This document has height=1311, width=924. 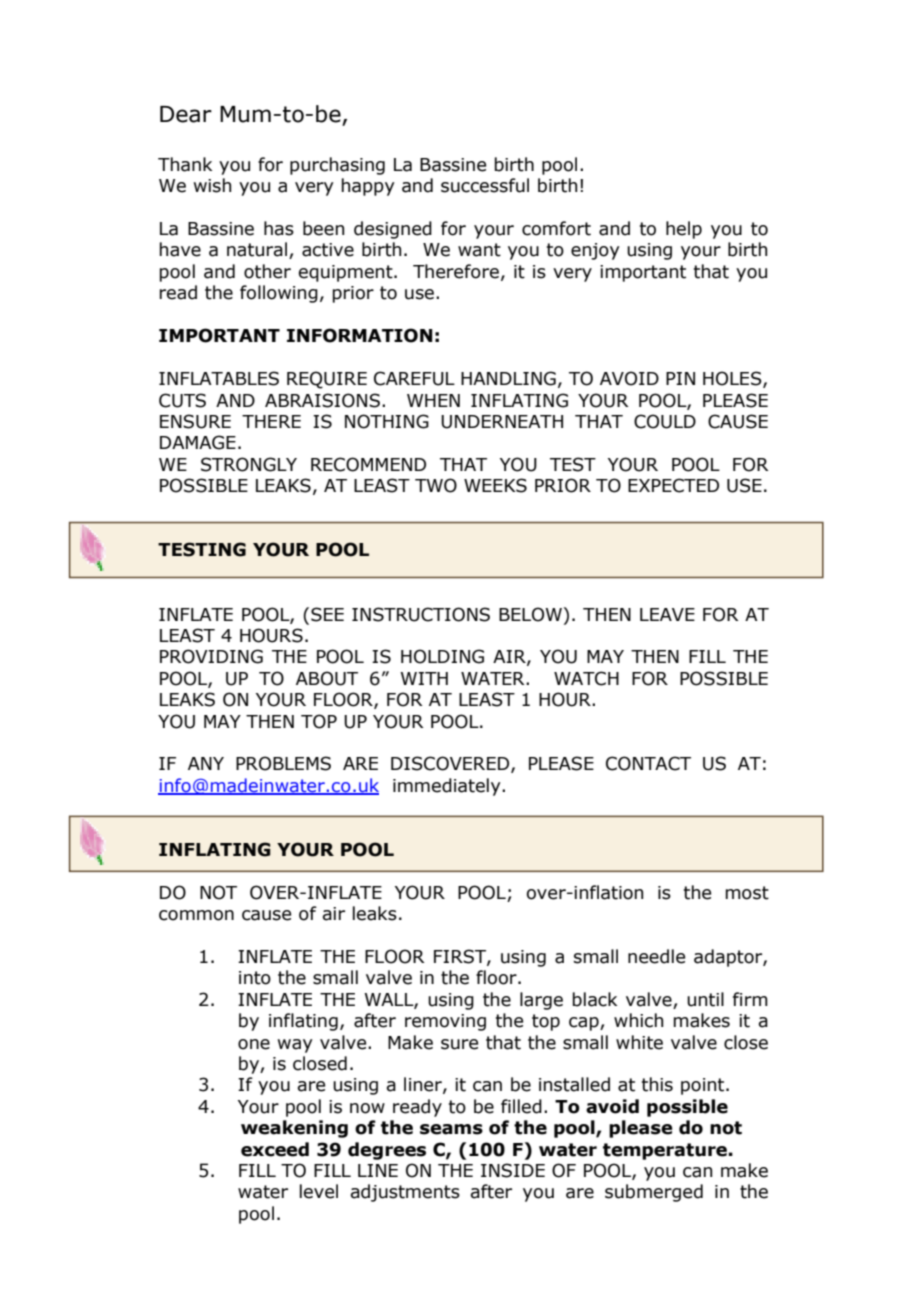 I want to click on exceed, so click(x=275, y=1149).
